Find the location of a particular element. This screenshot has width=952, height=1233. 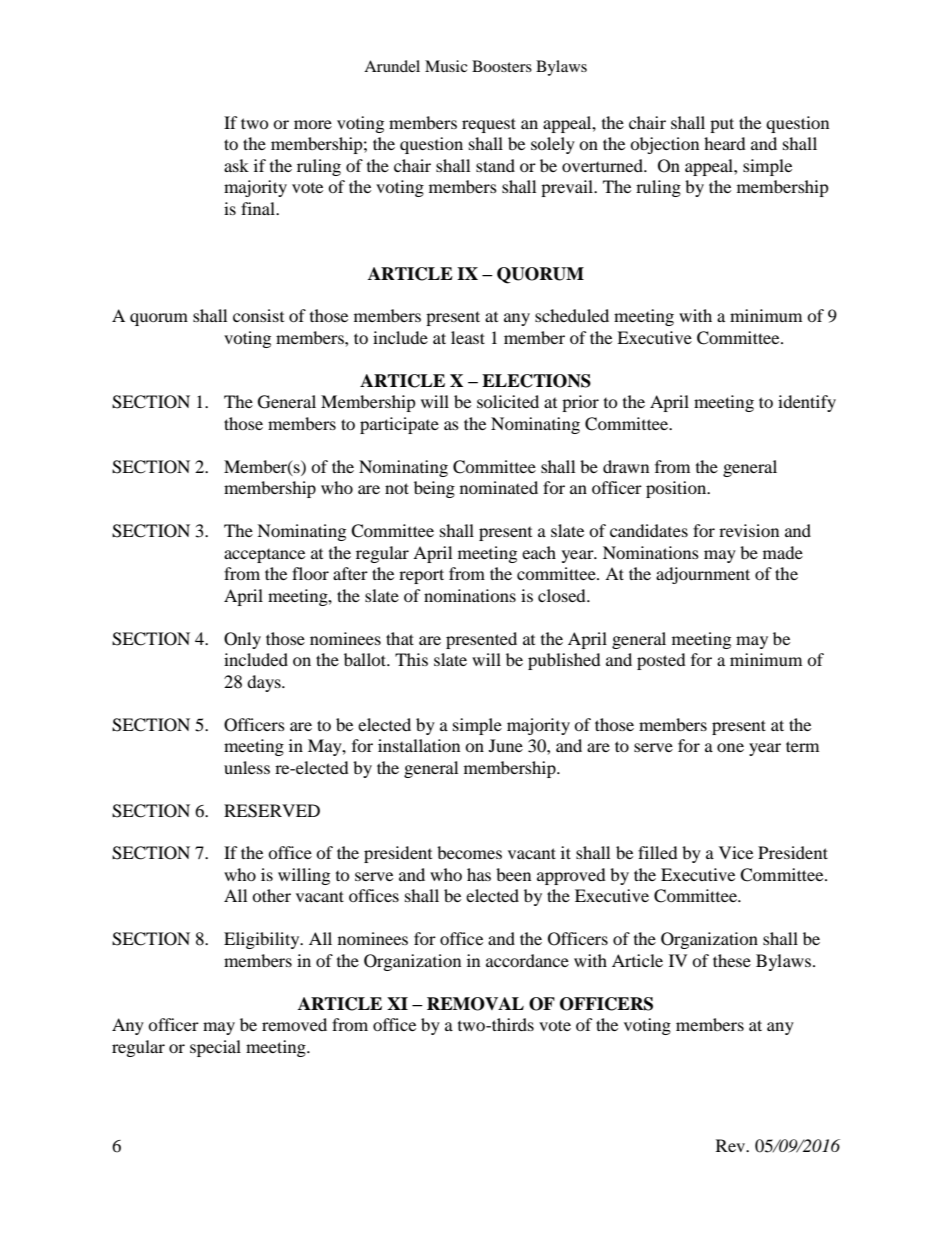

more is located at coordinates (313, 124).
